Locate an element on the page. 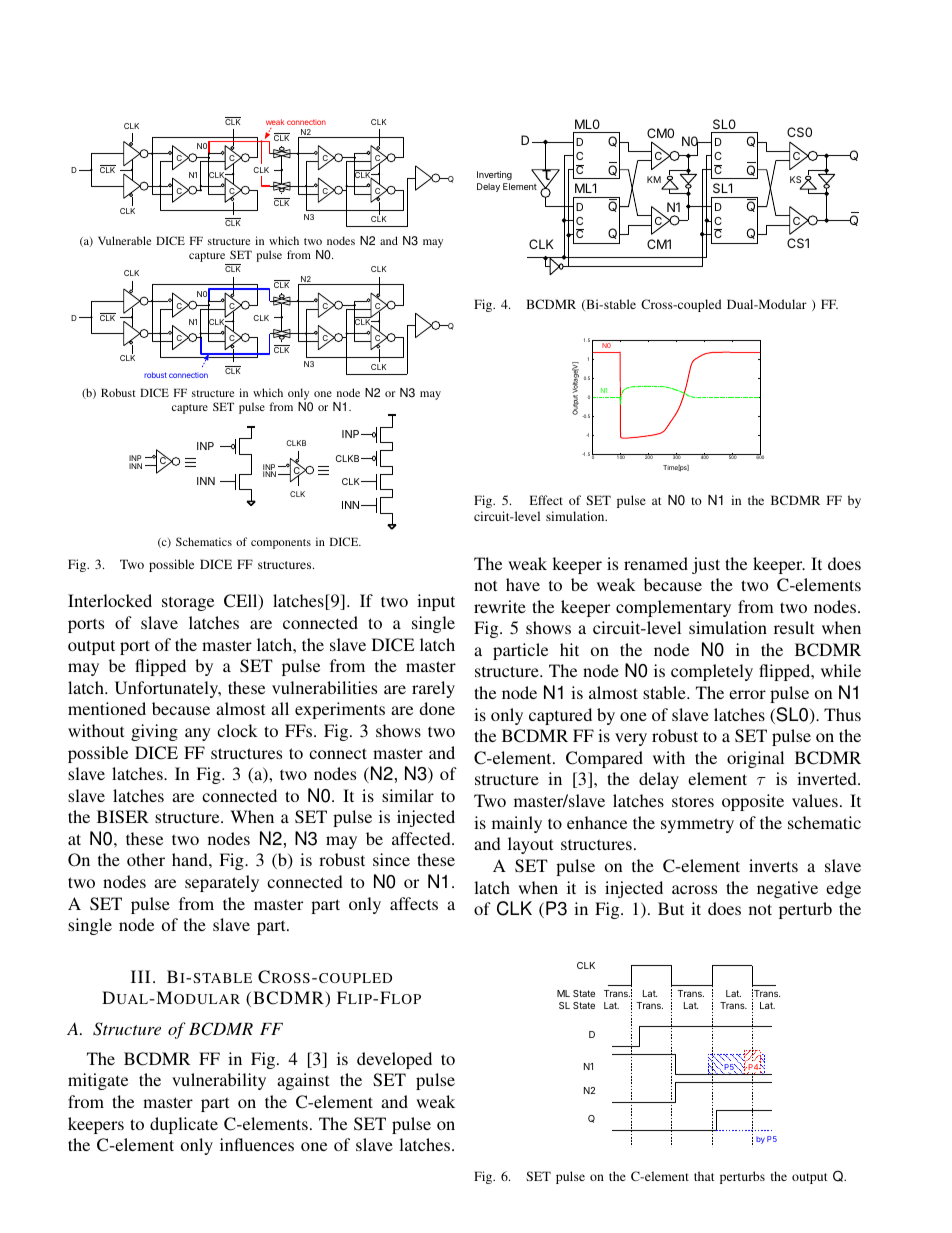 Image resolution: width=952 pixels, height=1233 pixels. Inverting is located at coordinates (494, 175).
